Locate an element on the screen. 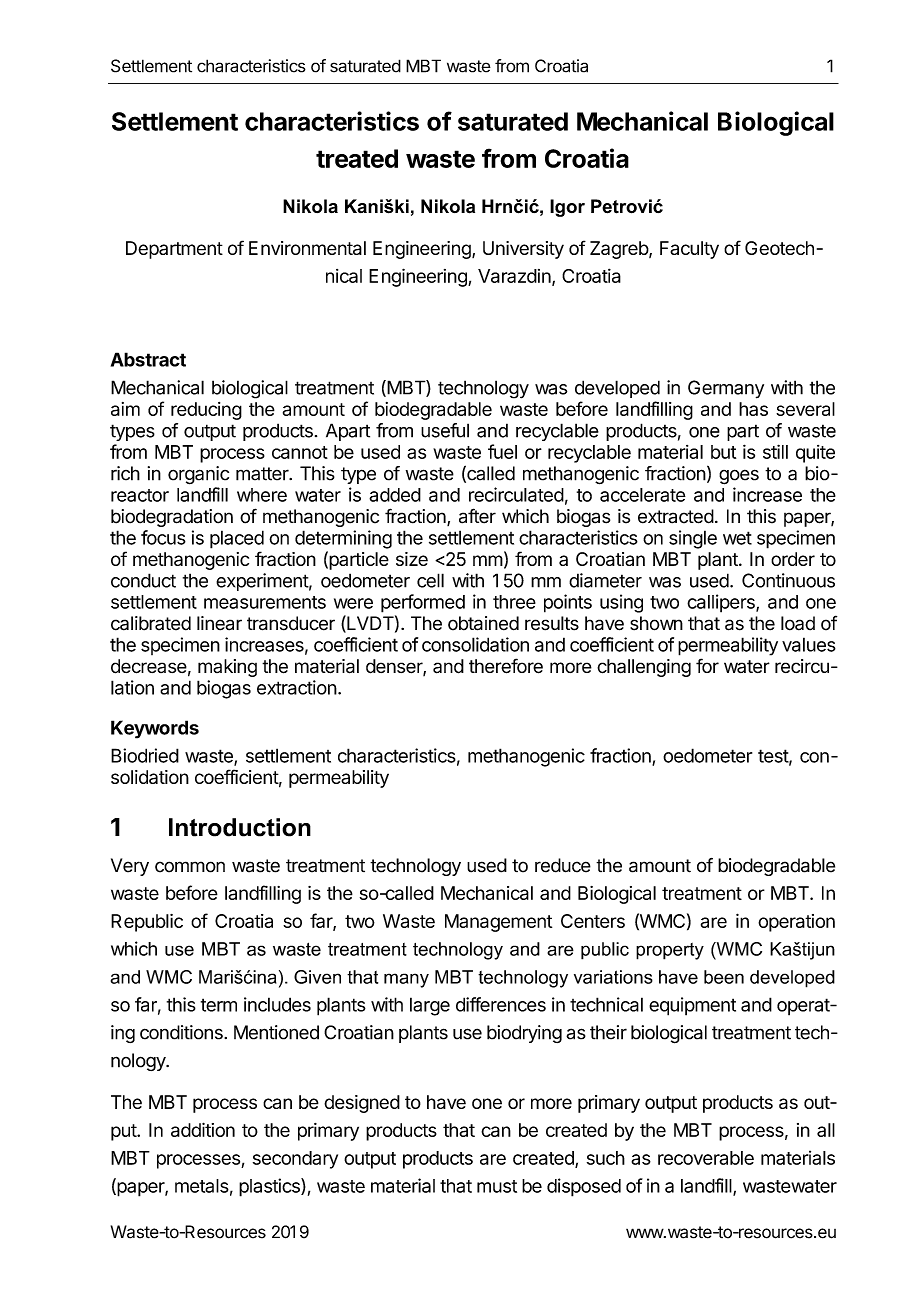 Image resolution: width=924 pixels, height=1308 pixels. addition is located at coordinates (203, 1129).
